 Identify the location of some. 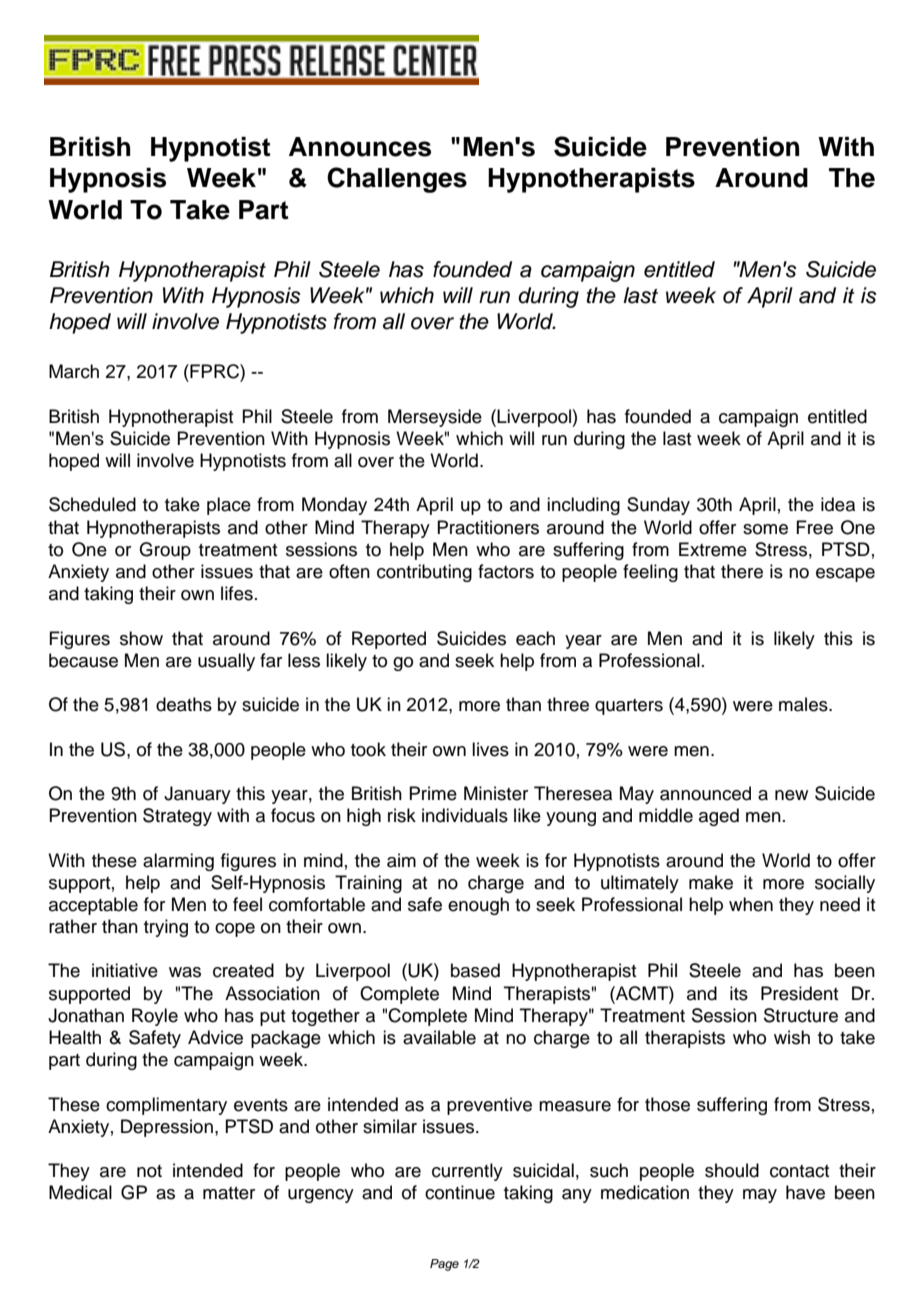
(765, 529).
